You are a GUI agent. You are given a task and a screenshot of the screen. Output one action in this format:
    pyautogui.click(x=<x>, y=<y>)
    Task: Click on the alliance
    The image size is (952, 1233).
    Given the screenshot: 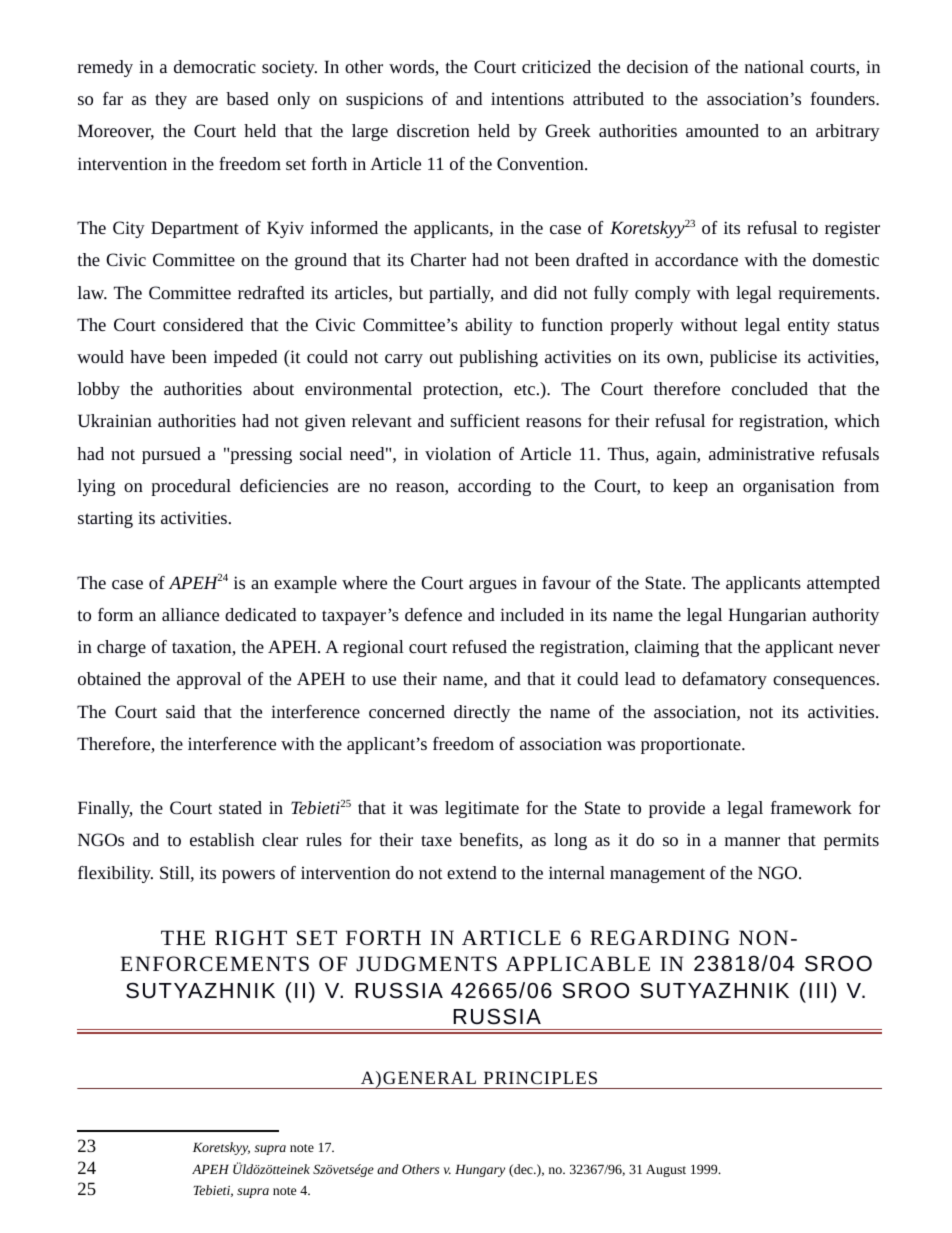 What is the action you would take?
    pyautogui.click(x=190, y=614)
